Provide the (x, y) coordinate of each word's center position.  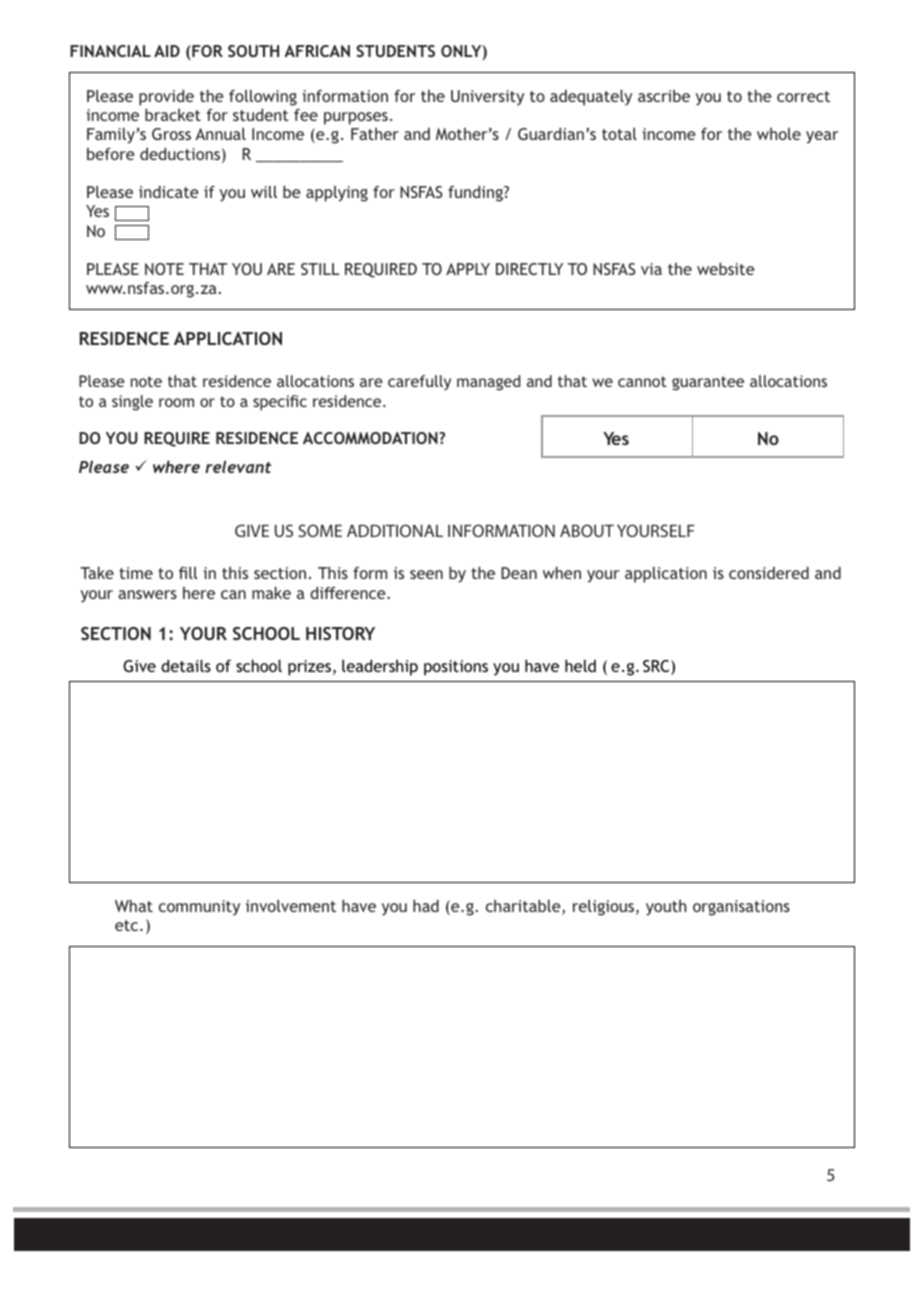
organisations (741, 908)
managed (488, 383)
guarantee (708, 383)
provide (166, 97)
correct (803, 96)
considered (769, 572)
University (487, 98)
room (176, 402)
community (199, 908)
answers (147, 594)
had (426, 905)
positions (456, 668)
